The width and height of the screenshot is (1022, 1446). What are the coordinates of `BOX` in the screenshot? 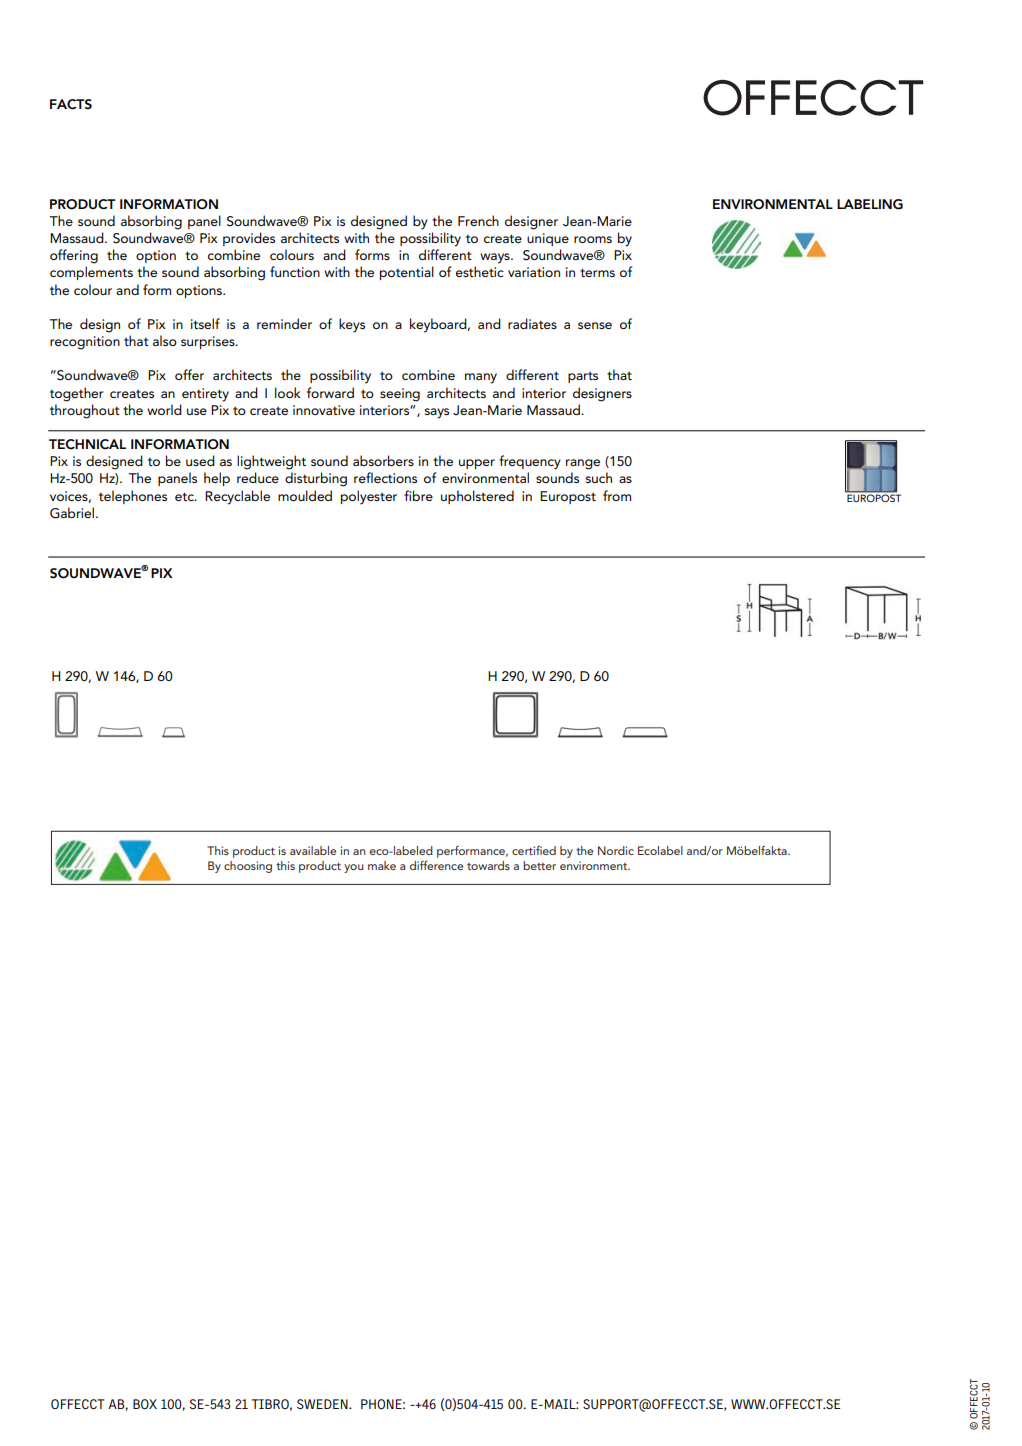 It's located at (145, 1404).
